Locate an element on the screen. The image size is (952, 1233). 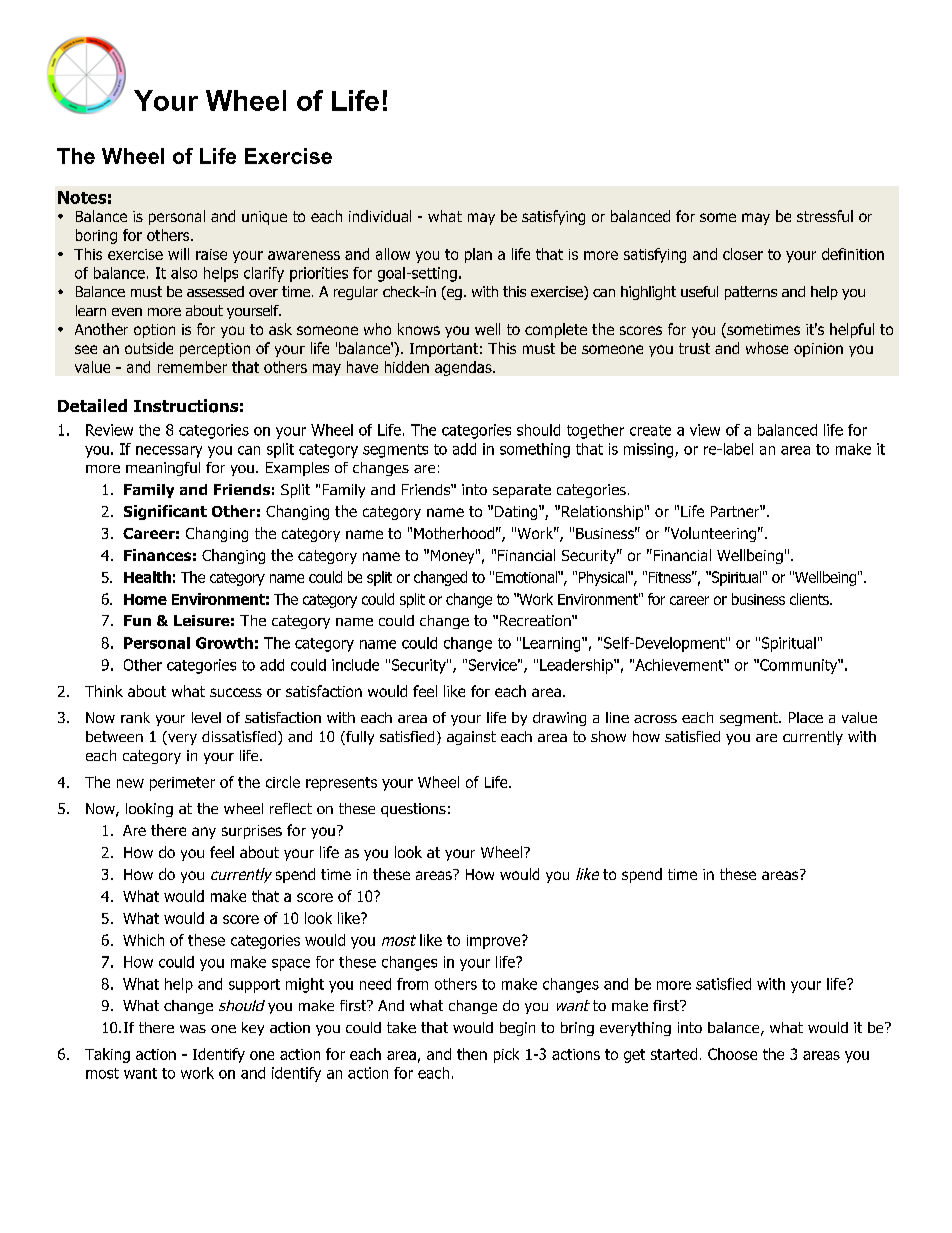
plan is located at coordinates (478, 255).
